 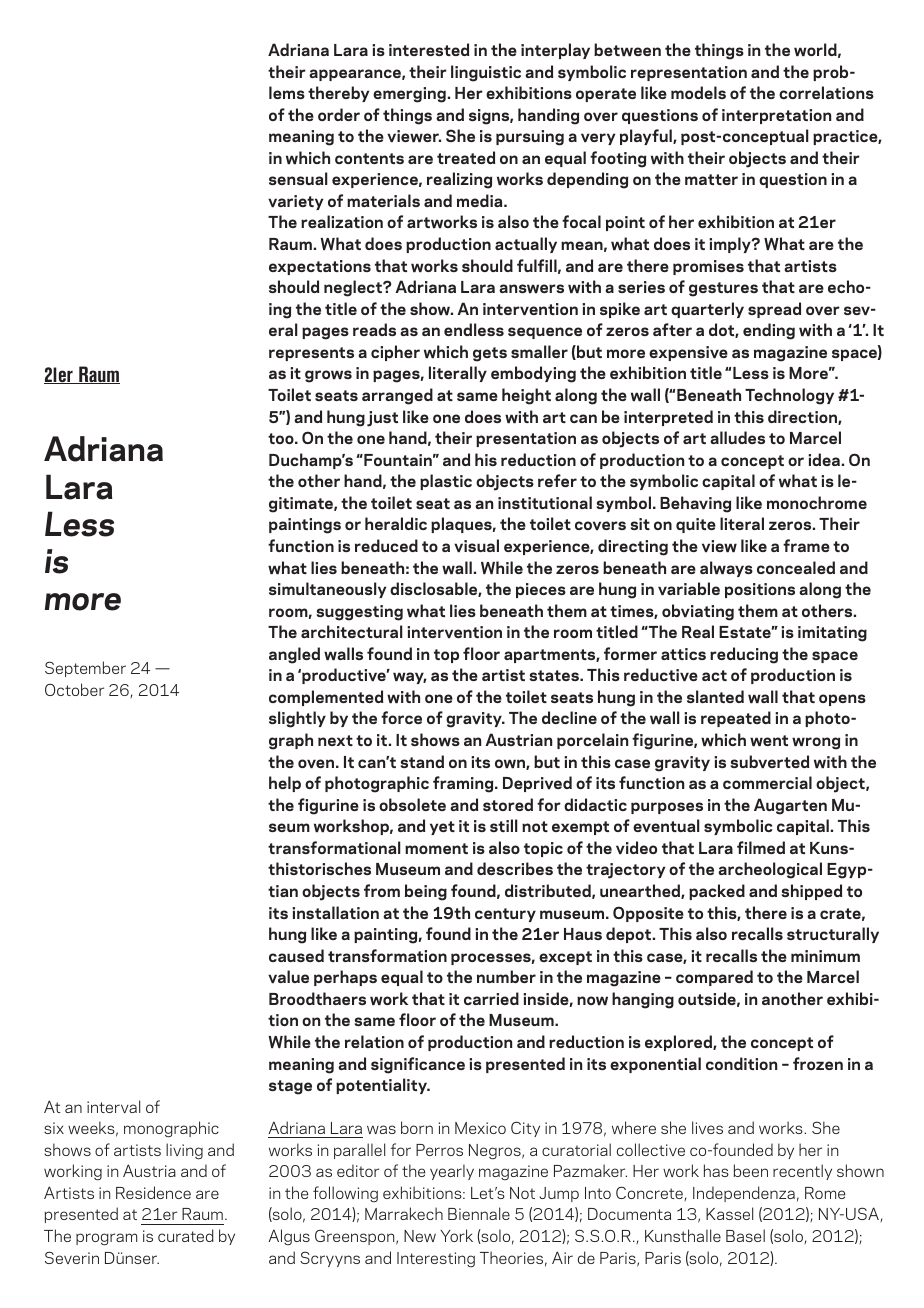 I want to click on emerging, so click(x=409, y=95).
